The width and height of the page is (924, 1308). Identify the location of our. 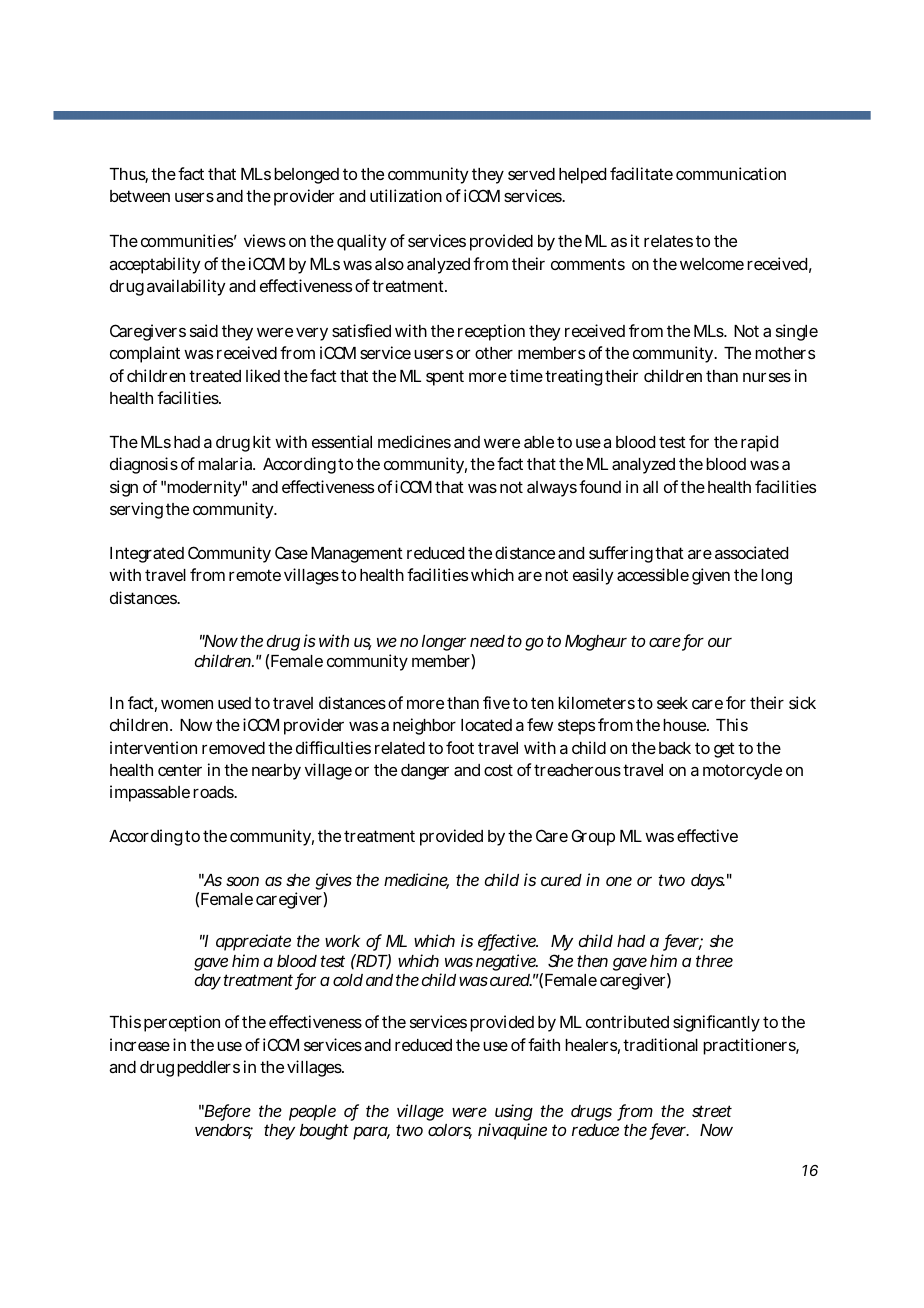
(720, 642).
